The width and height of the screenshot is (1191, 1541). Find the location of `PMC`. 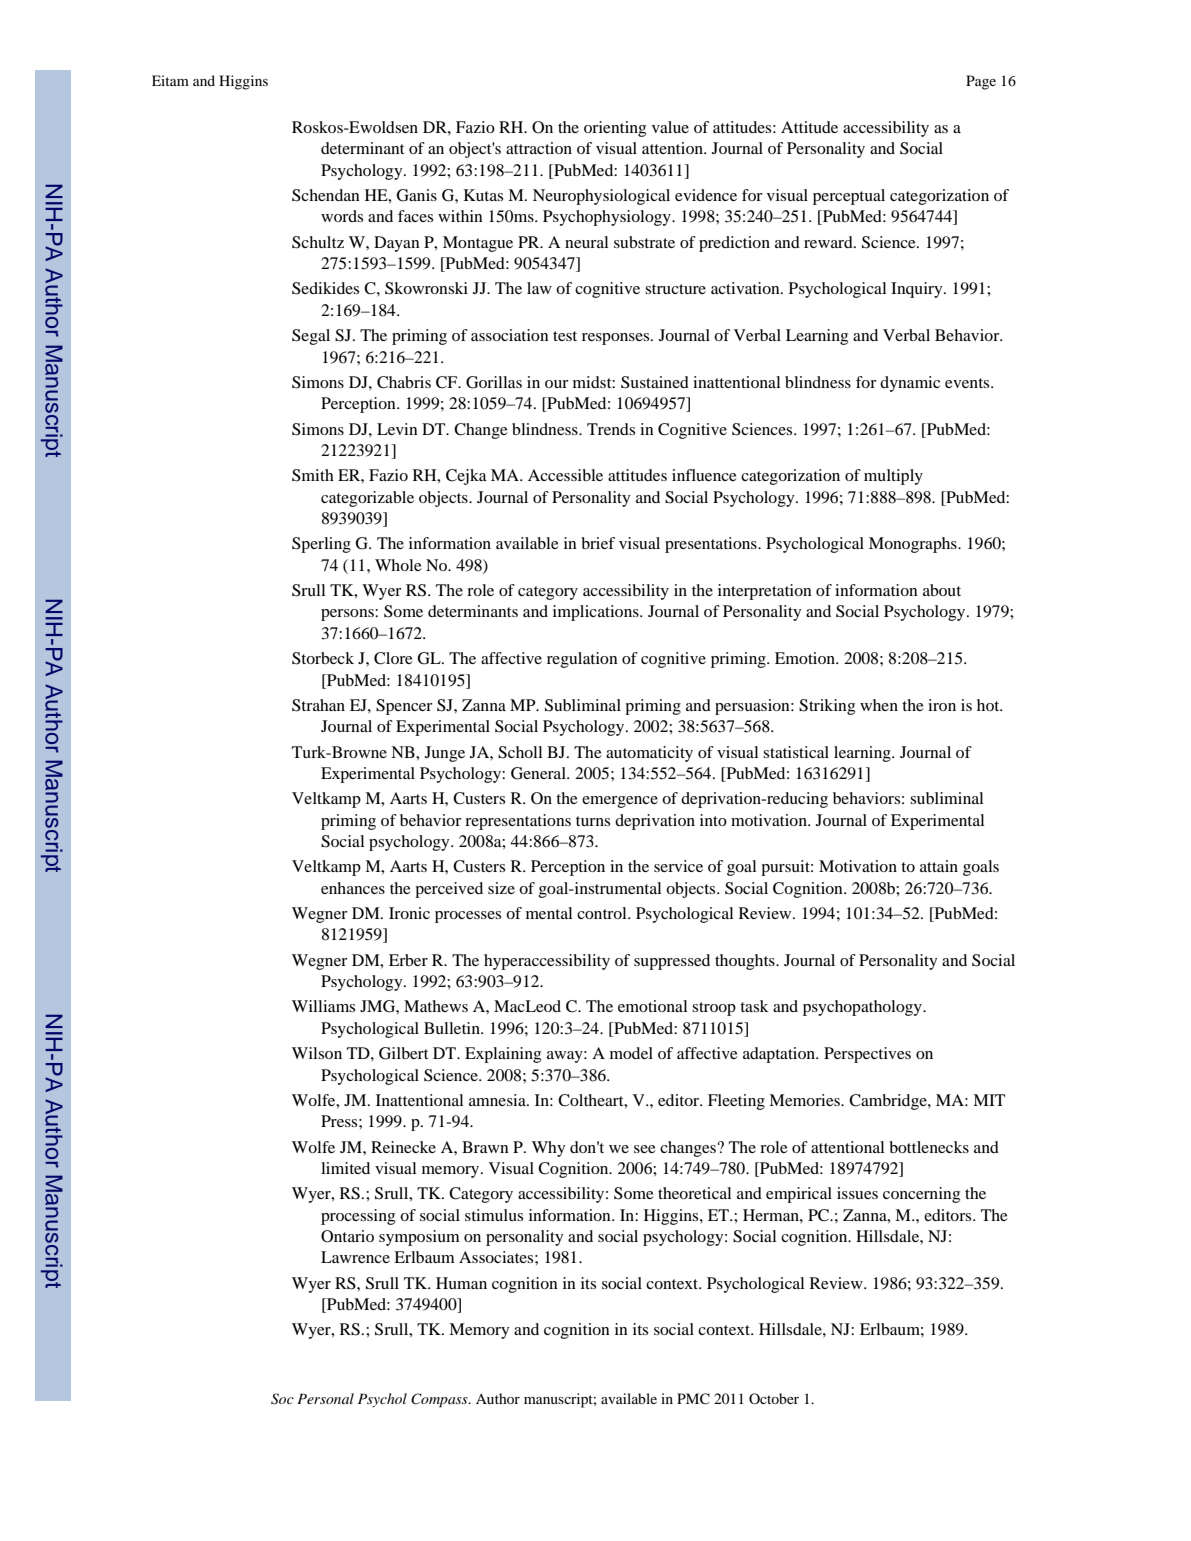

PMC is located at coordinates (693, 1399).
